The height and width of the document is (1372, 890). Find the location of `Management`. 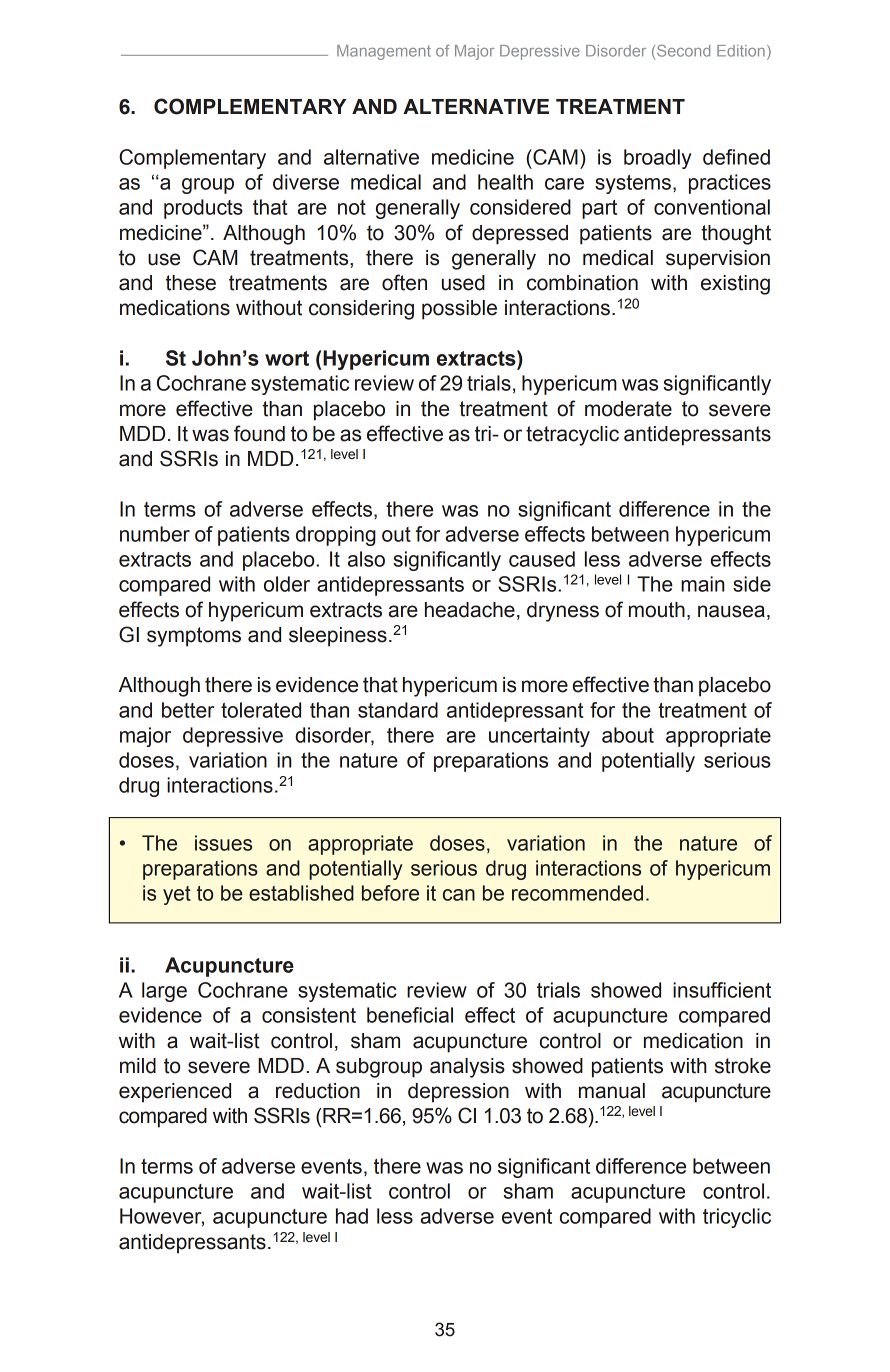

Management is located at coordinates (384, 52).
